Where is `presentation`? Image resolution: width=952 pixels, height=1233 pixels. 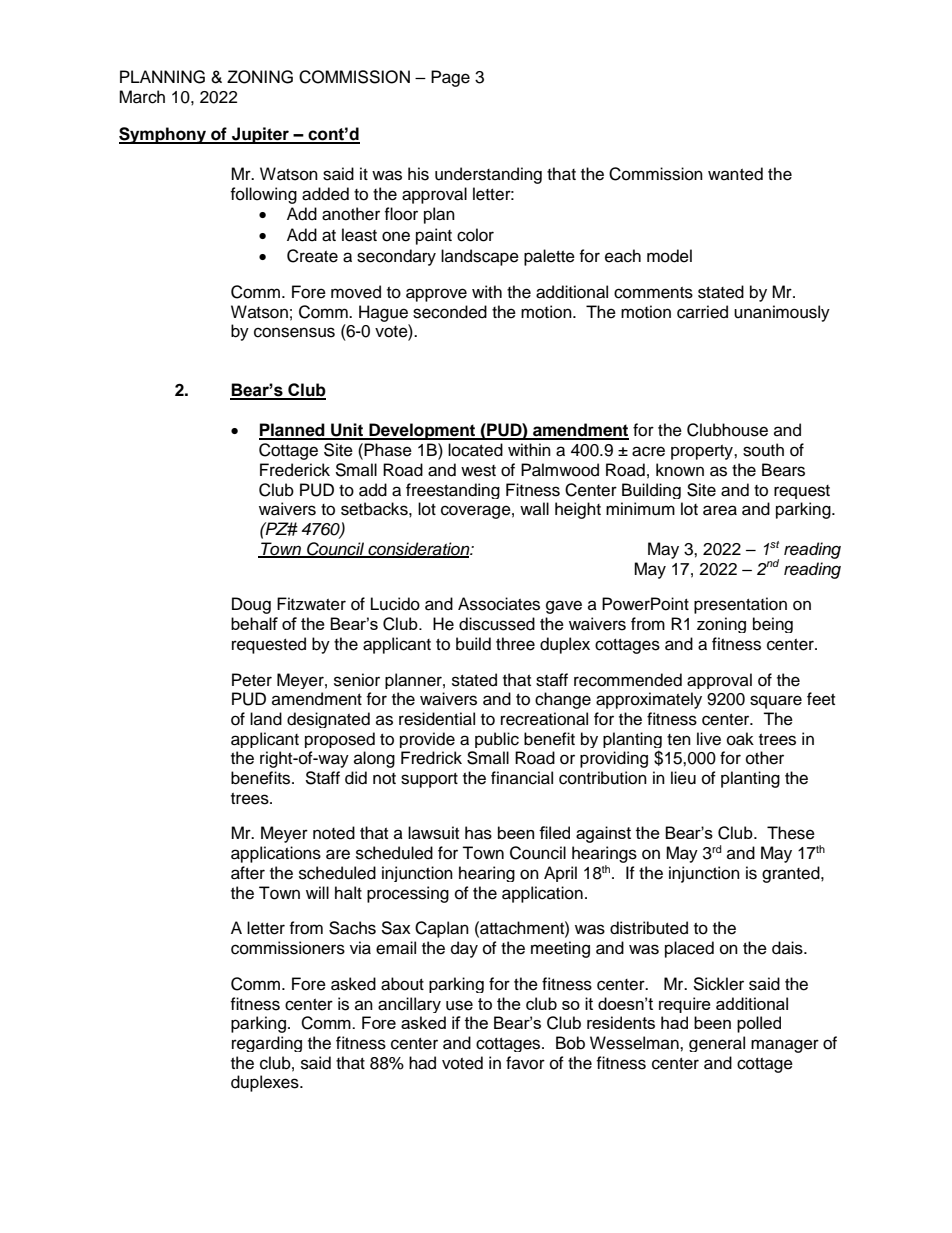 presentation is located at coordinates (740, 605).
